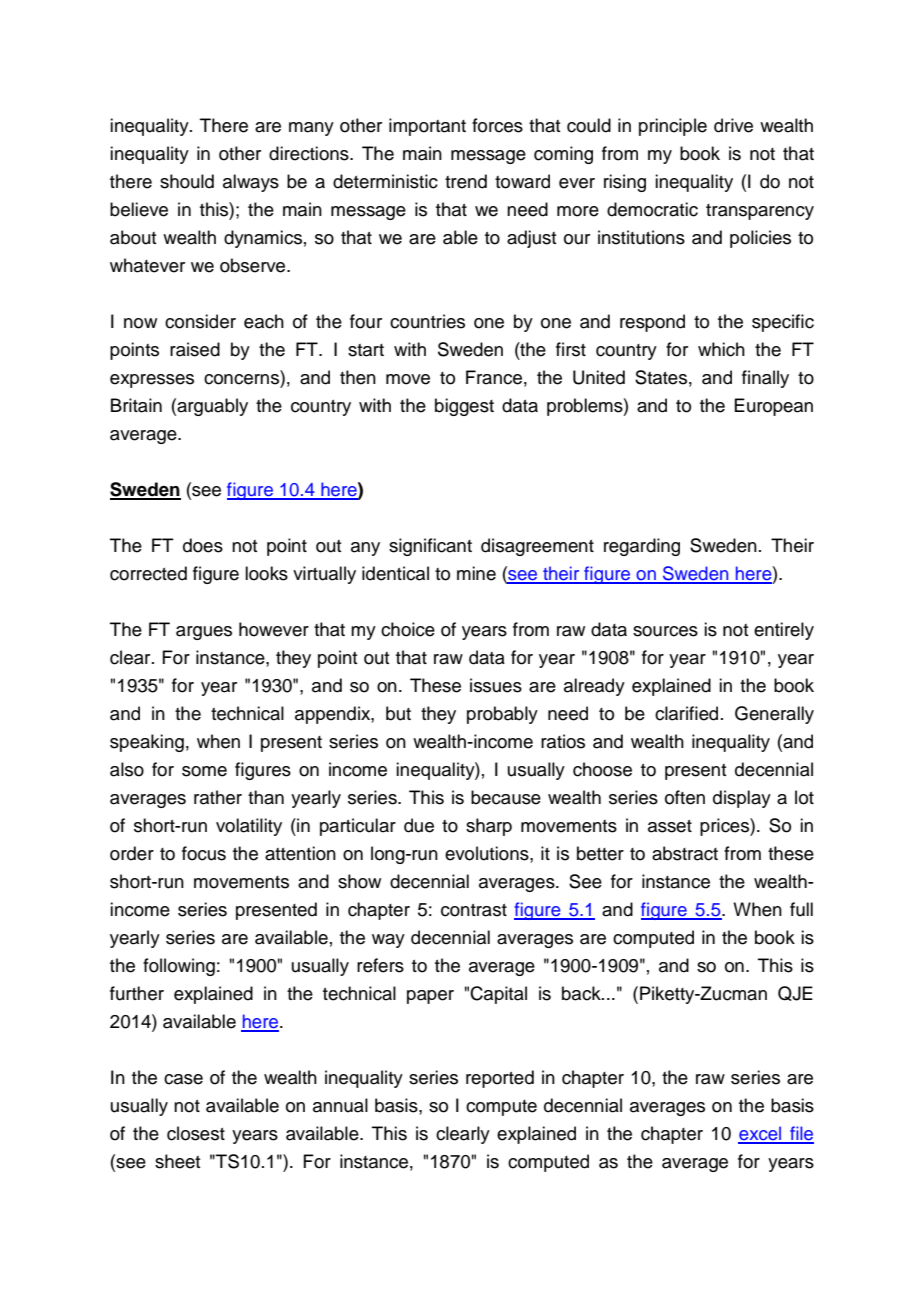 The height and width of the page is (1309, 924). What do you see at coordinates (500, 1079) in the page?
I see `reported` at bounding box center [500, 1079].
